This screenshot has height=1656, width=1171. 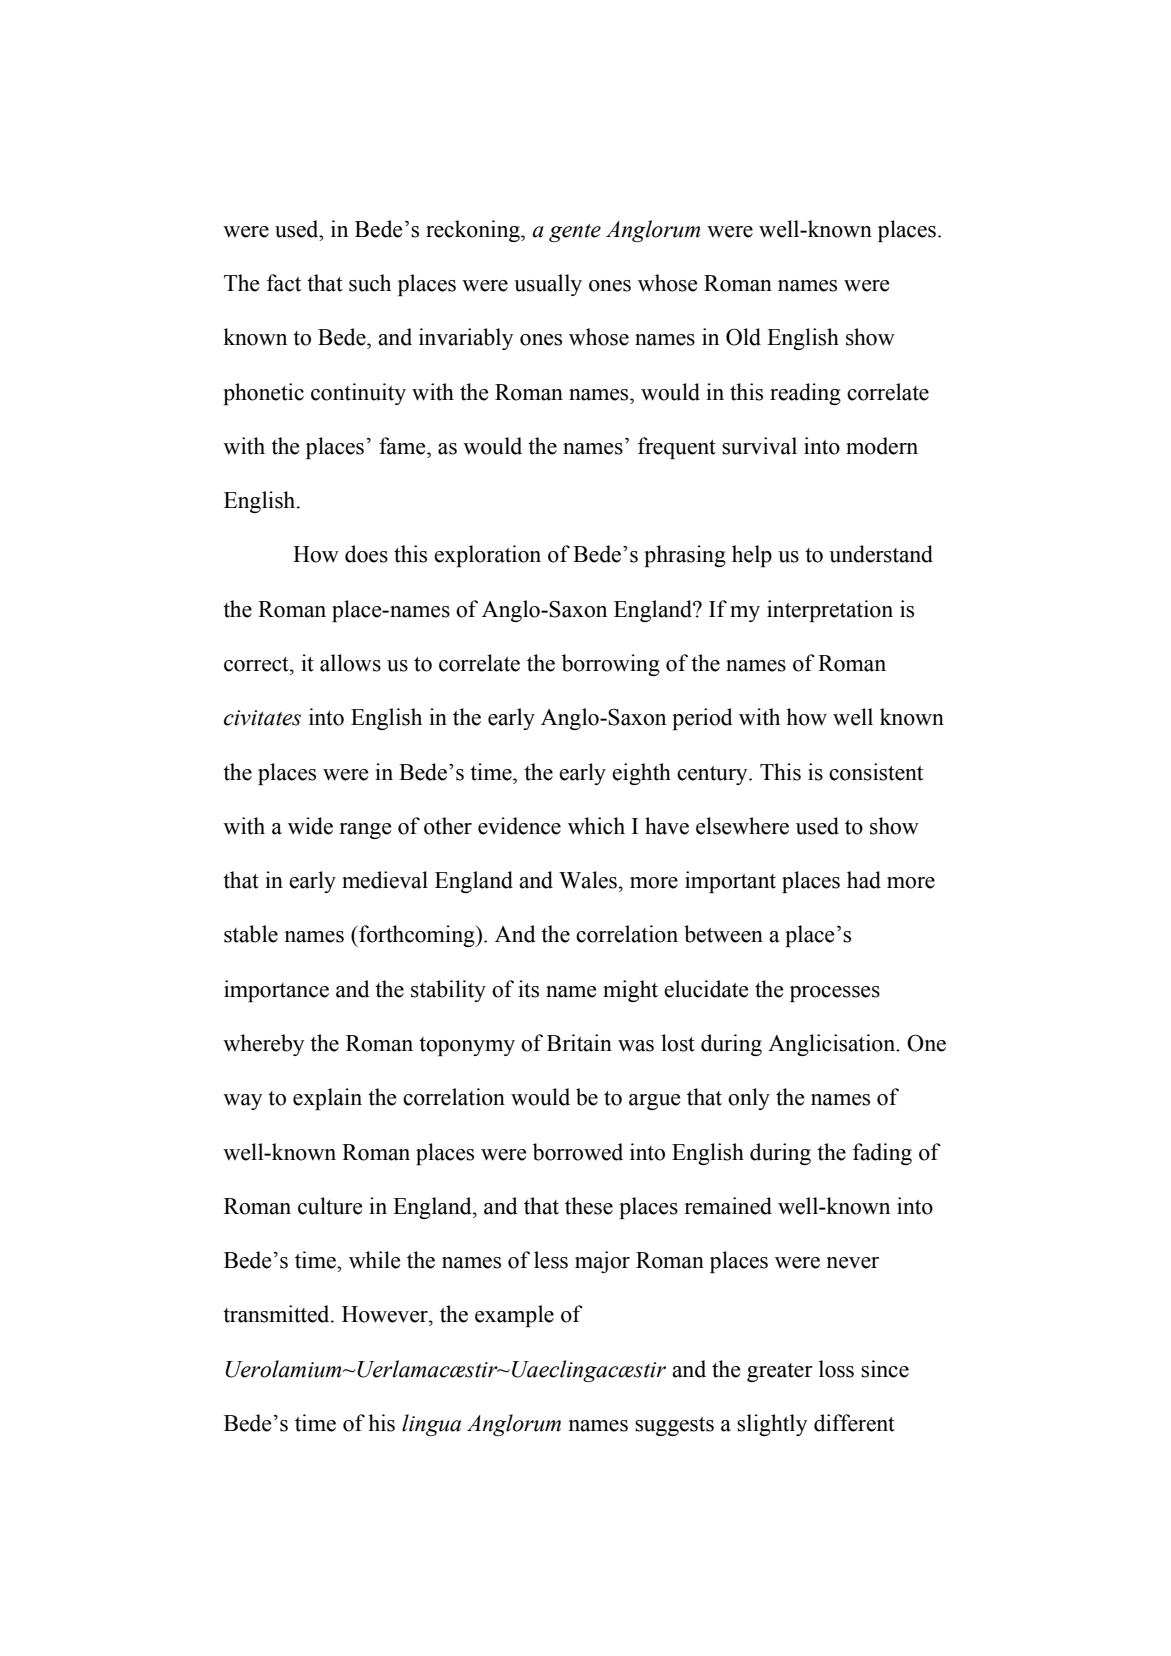 I want to click on example, so click(x=514, y=1316).
